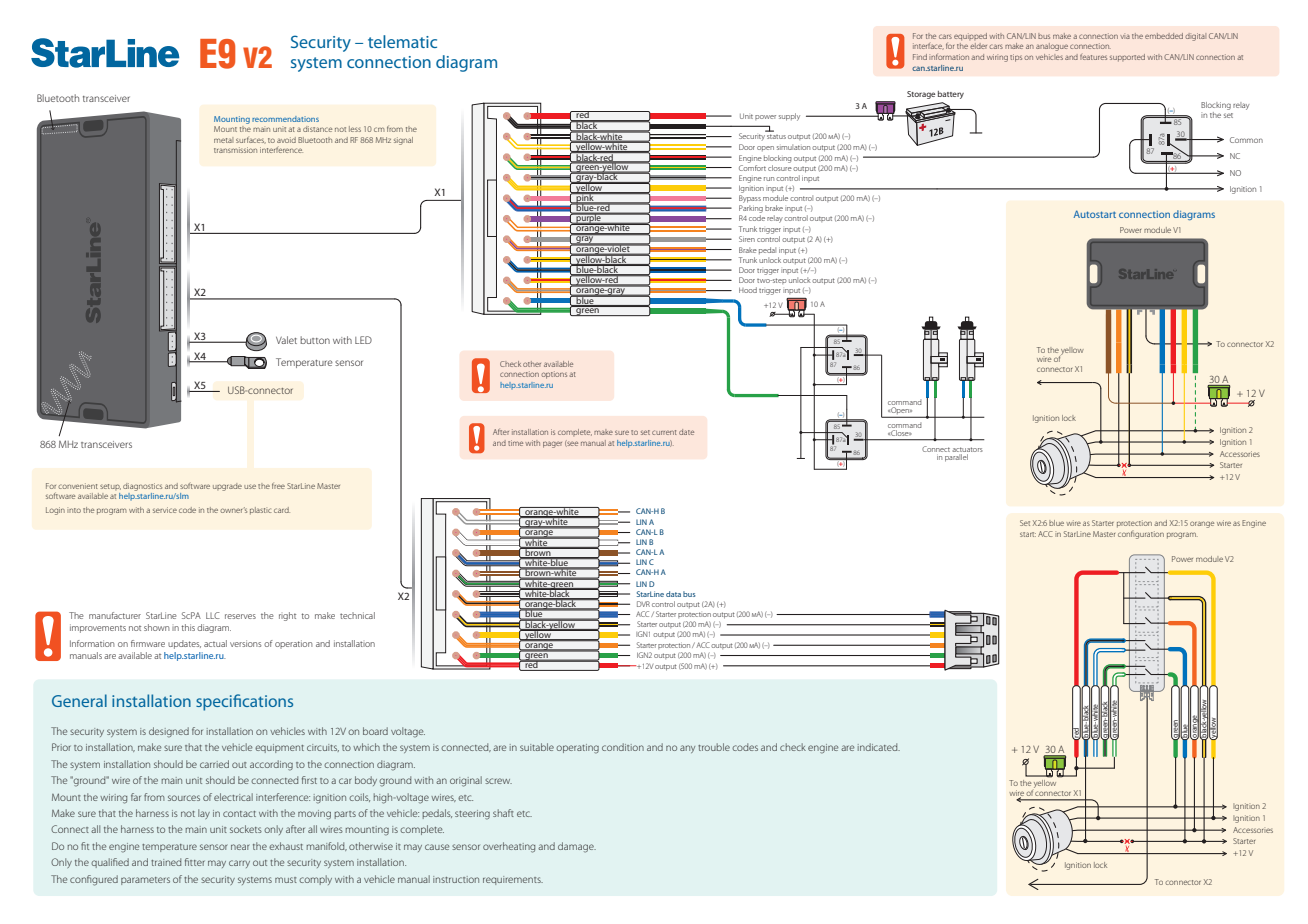 This image has width=1308, height=924. Describe the element at coordinates (195, 862) in the image. I see `fitter` at that location.
